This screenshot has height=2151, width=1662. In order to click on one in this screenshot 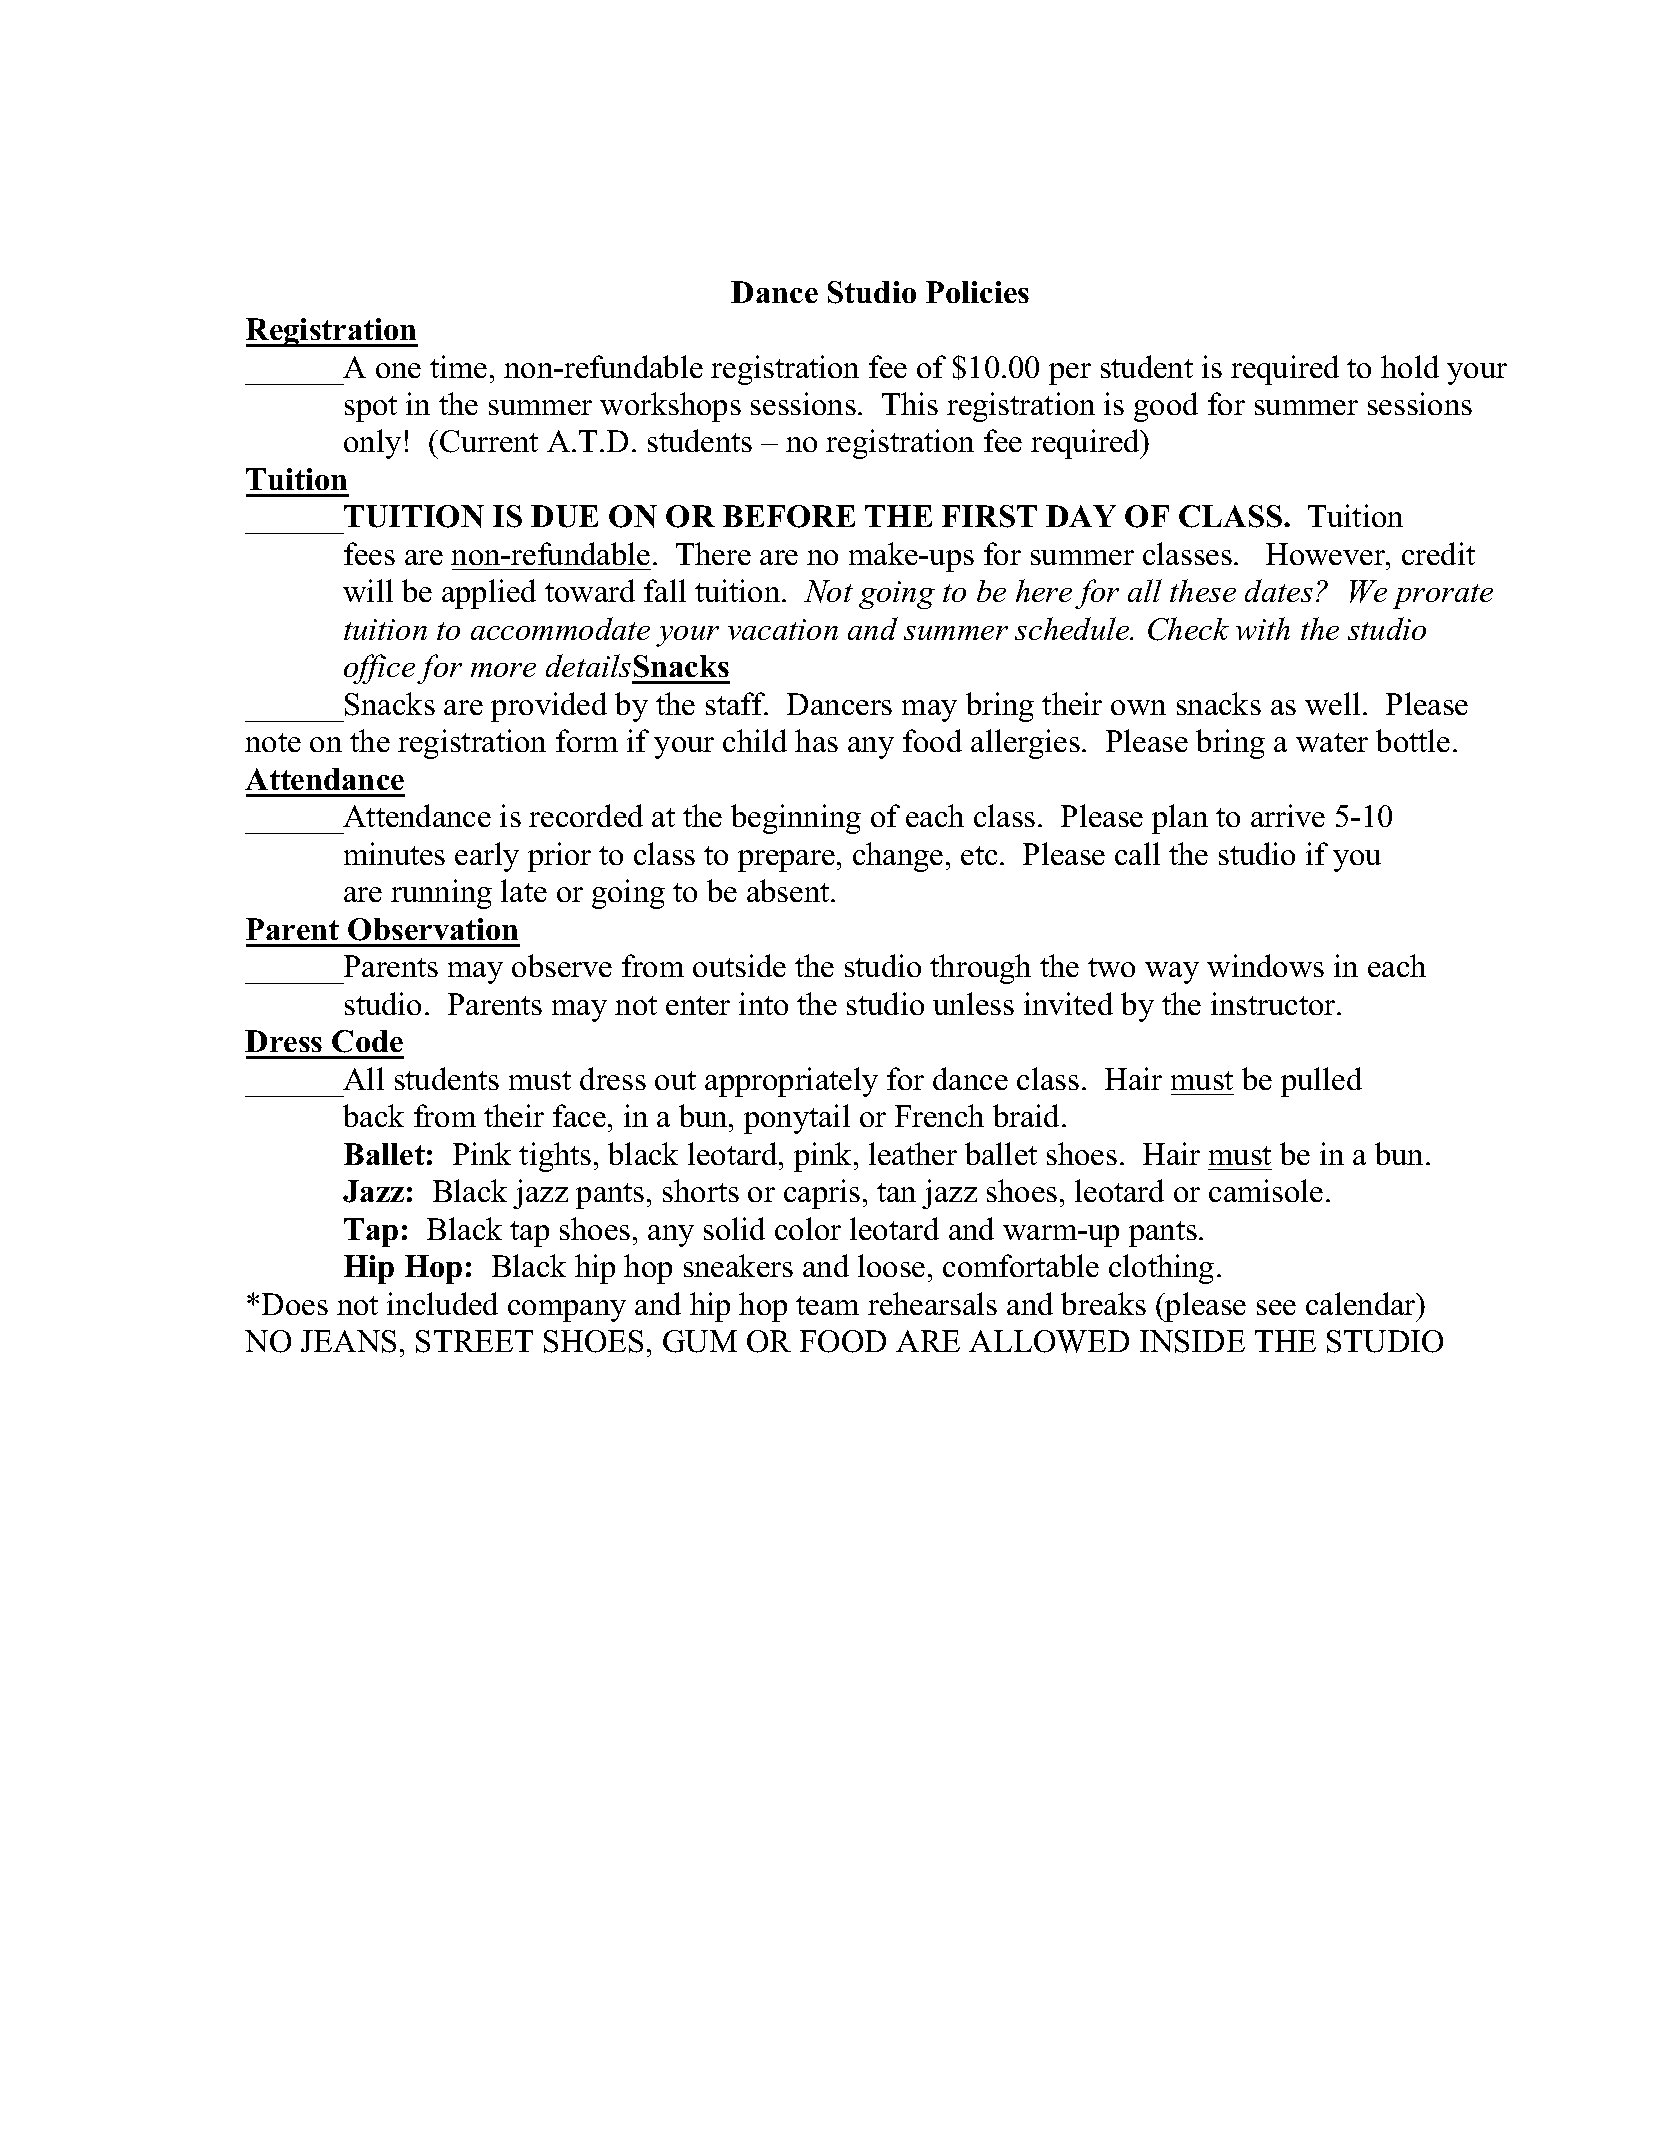, I will do `click(398, 370)`.
